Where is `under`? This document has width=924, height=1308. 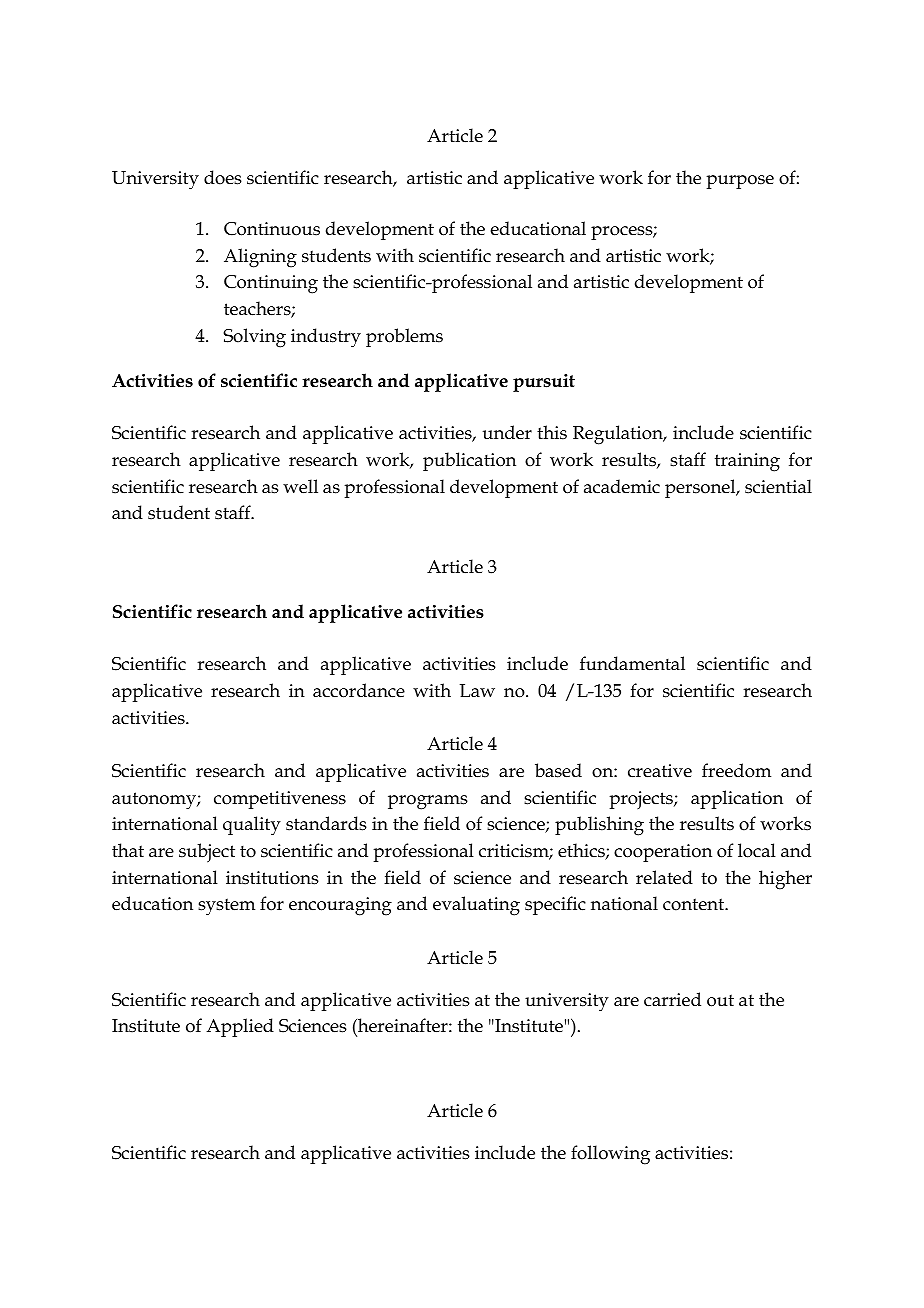 under is located at coordinates (507, 432).
